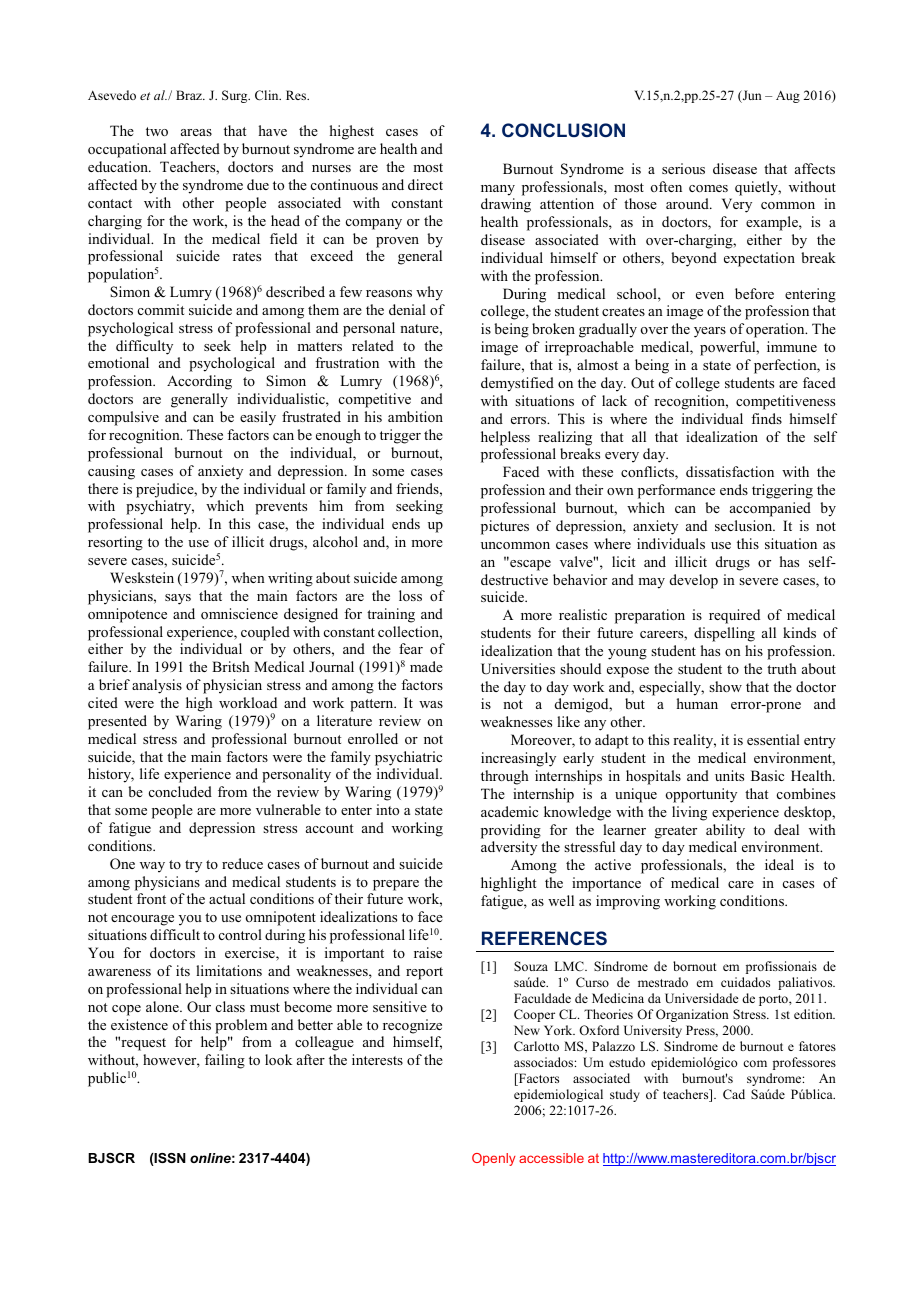 The image size is (924, 1308). I want to click on Aug, so click(788, 96).
